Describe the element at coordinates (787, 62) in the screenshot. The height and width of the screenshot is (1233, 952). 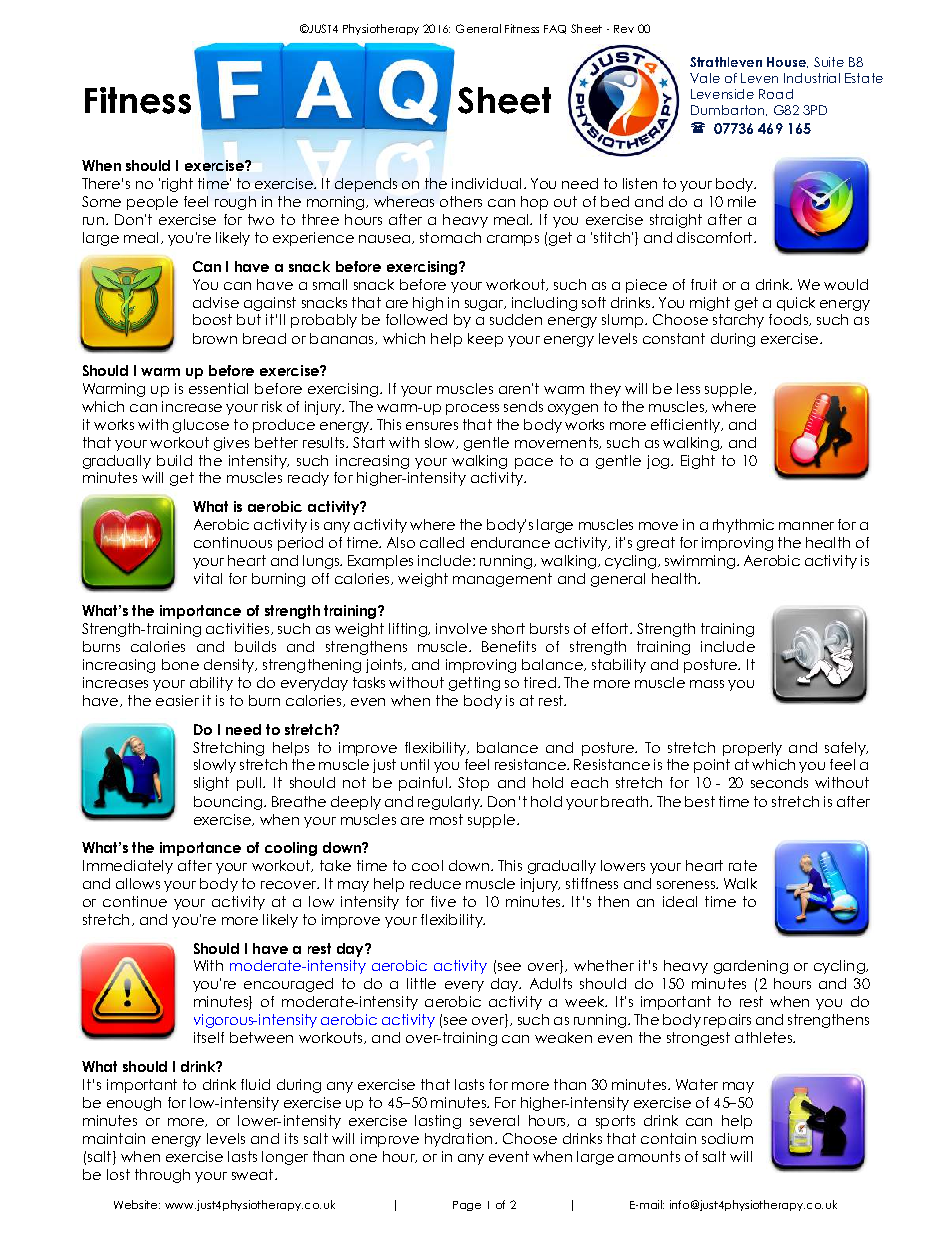
I see `House` at that location.
